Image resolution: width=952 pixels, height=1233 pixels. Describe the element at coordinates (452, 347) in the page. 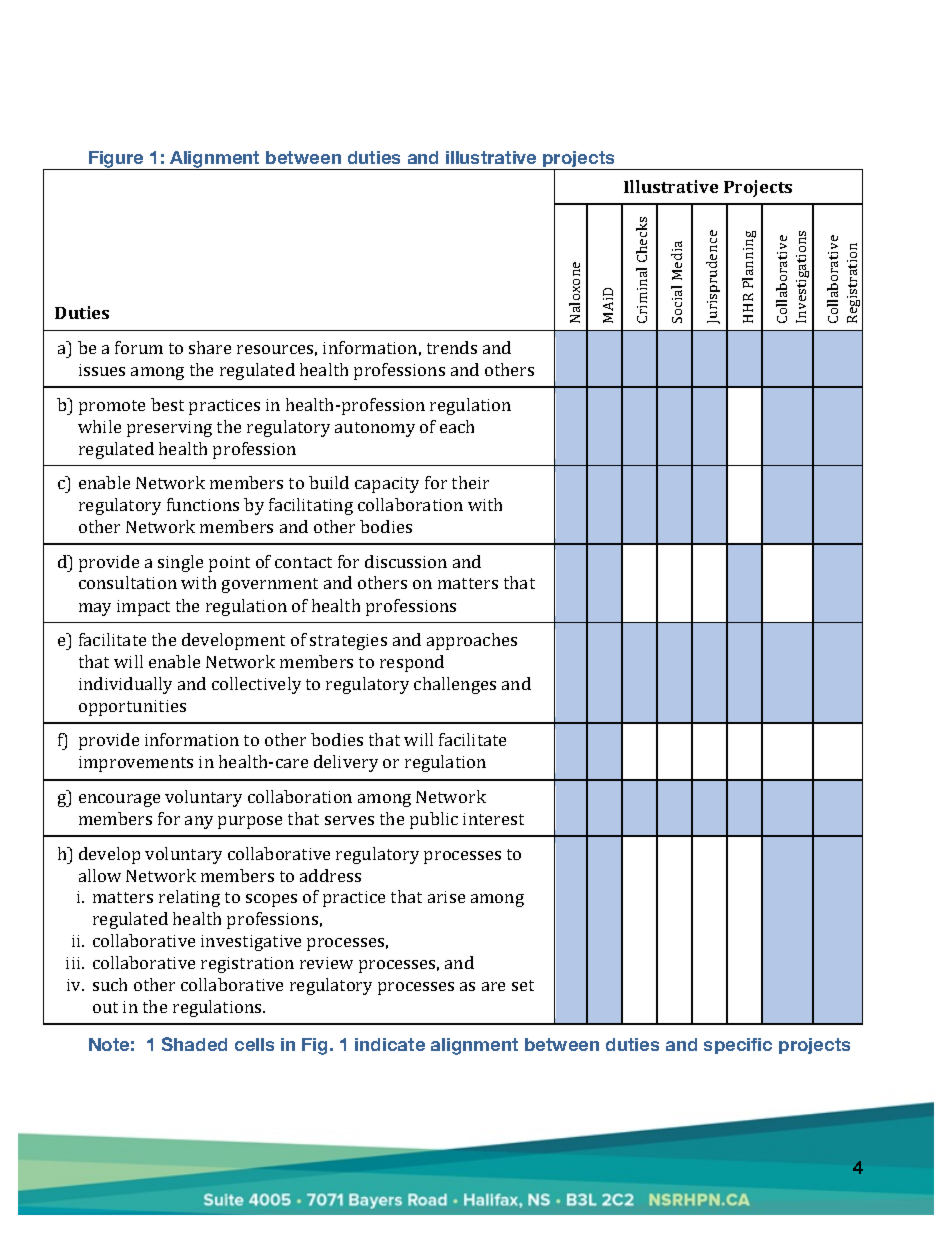

I see `trends` at that location.
